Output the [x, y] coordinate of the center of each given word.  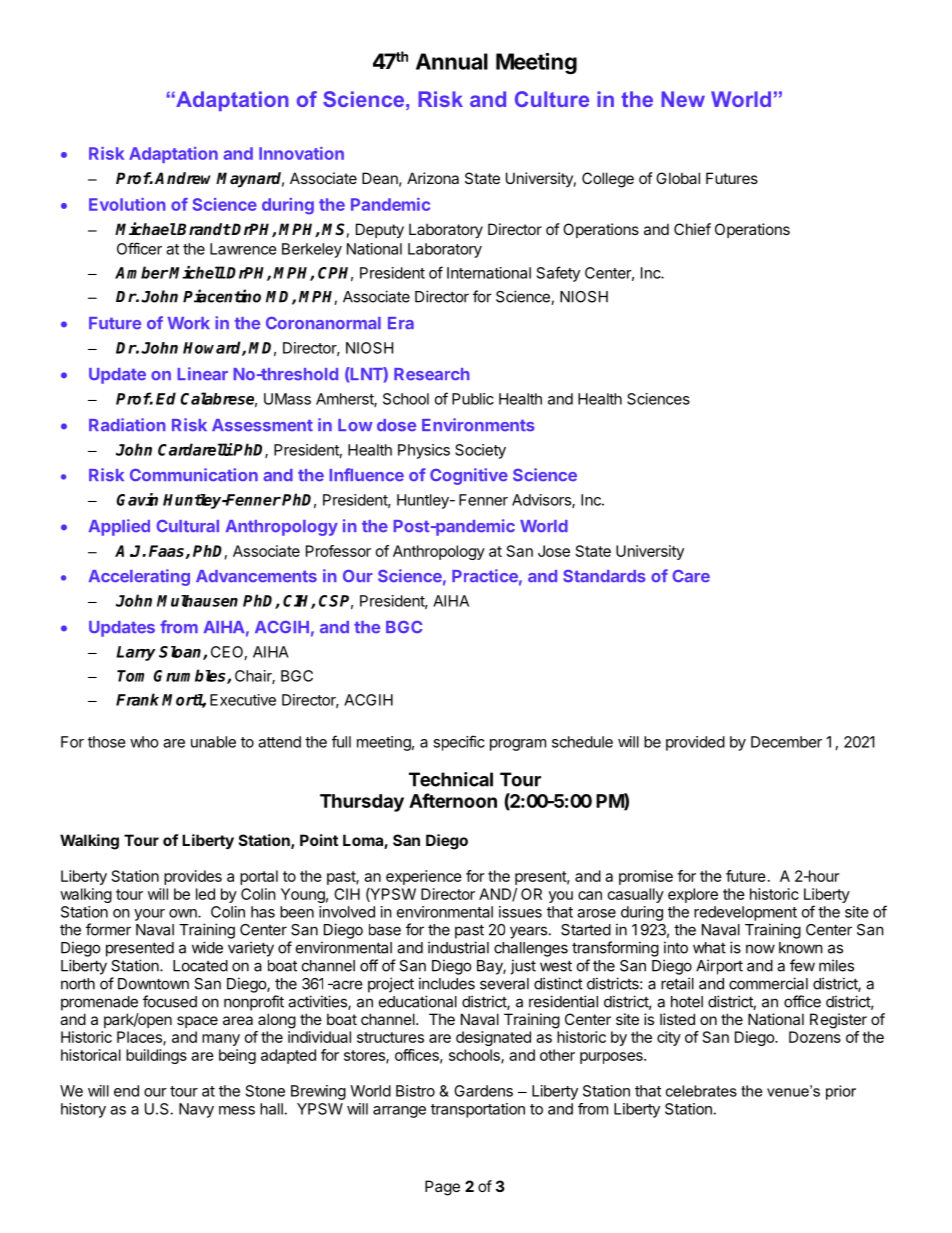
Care [691, 576]
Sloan [181, 653]
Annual [452, 61]
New [683, 99]
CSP [336, 602]
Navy [196, 1110]
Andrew [186, 178]
